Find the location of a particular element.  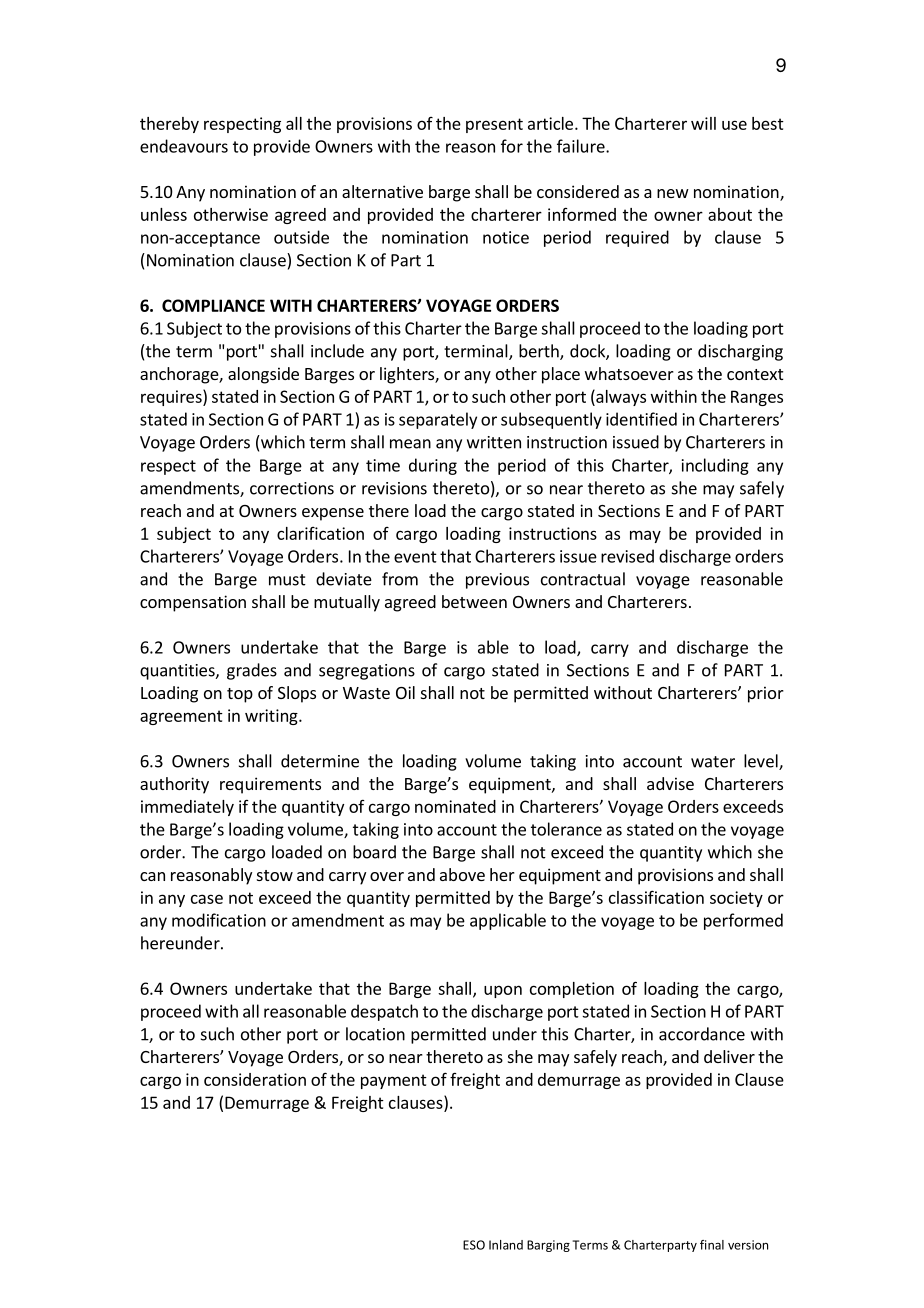

present is located at coordinates (494, 125).
